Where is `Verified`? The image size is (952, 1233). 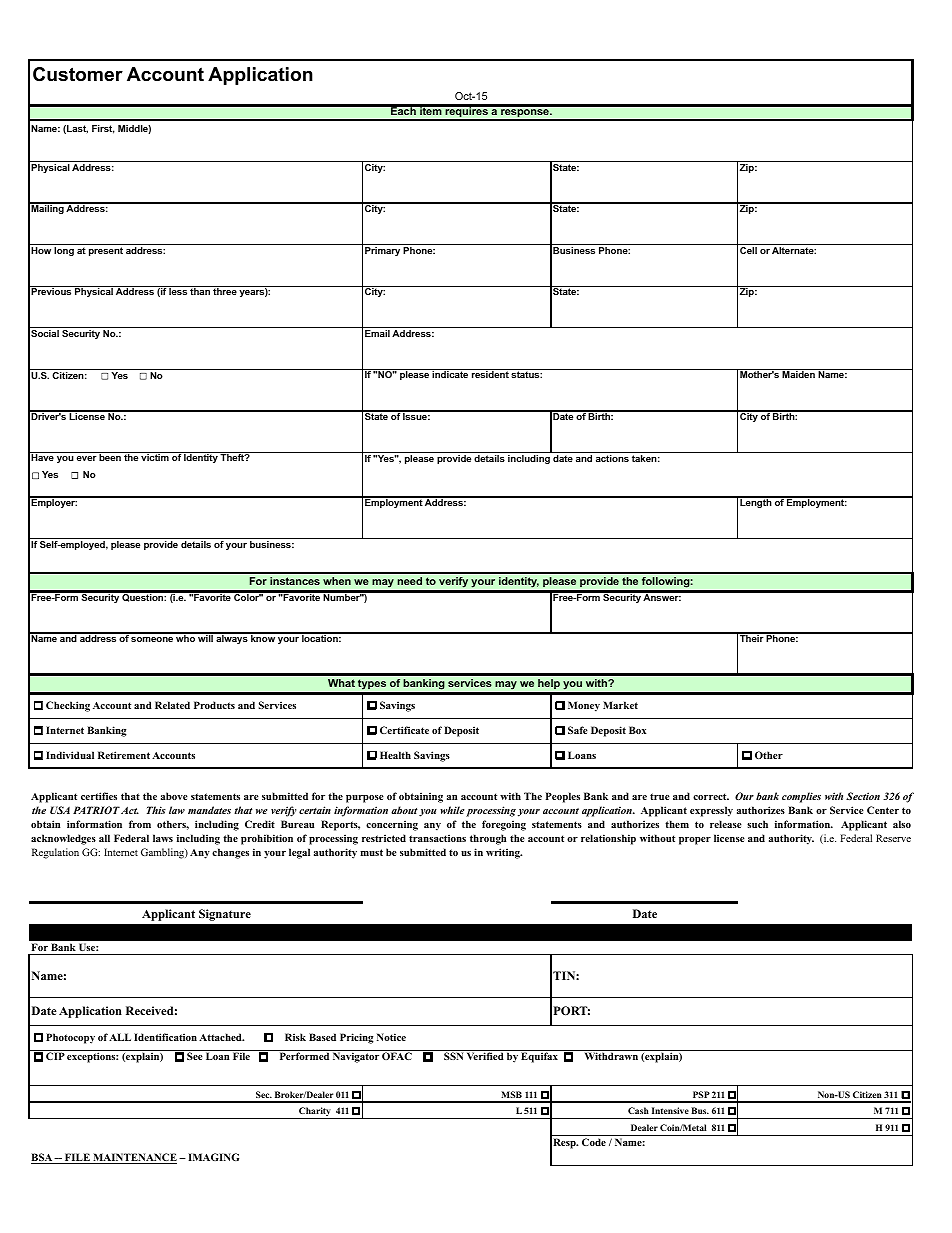 Verified is located at coordinates (485, 1056).
